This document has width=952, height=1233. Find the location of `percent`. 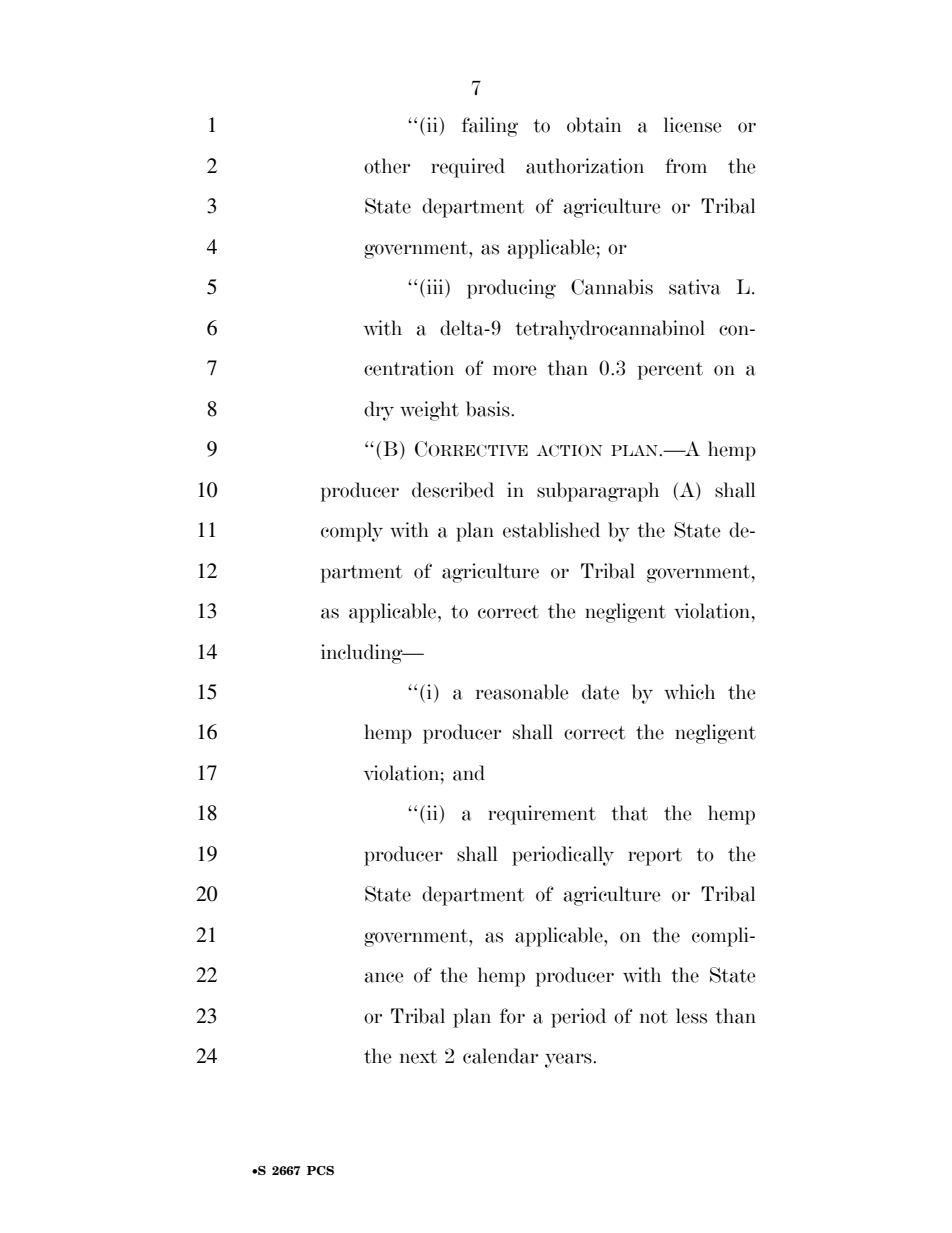

percent is located at coordinates (670, 371).
